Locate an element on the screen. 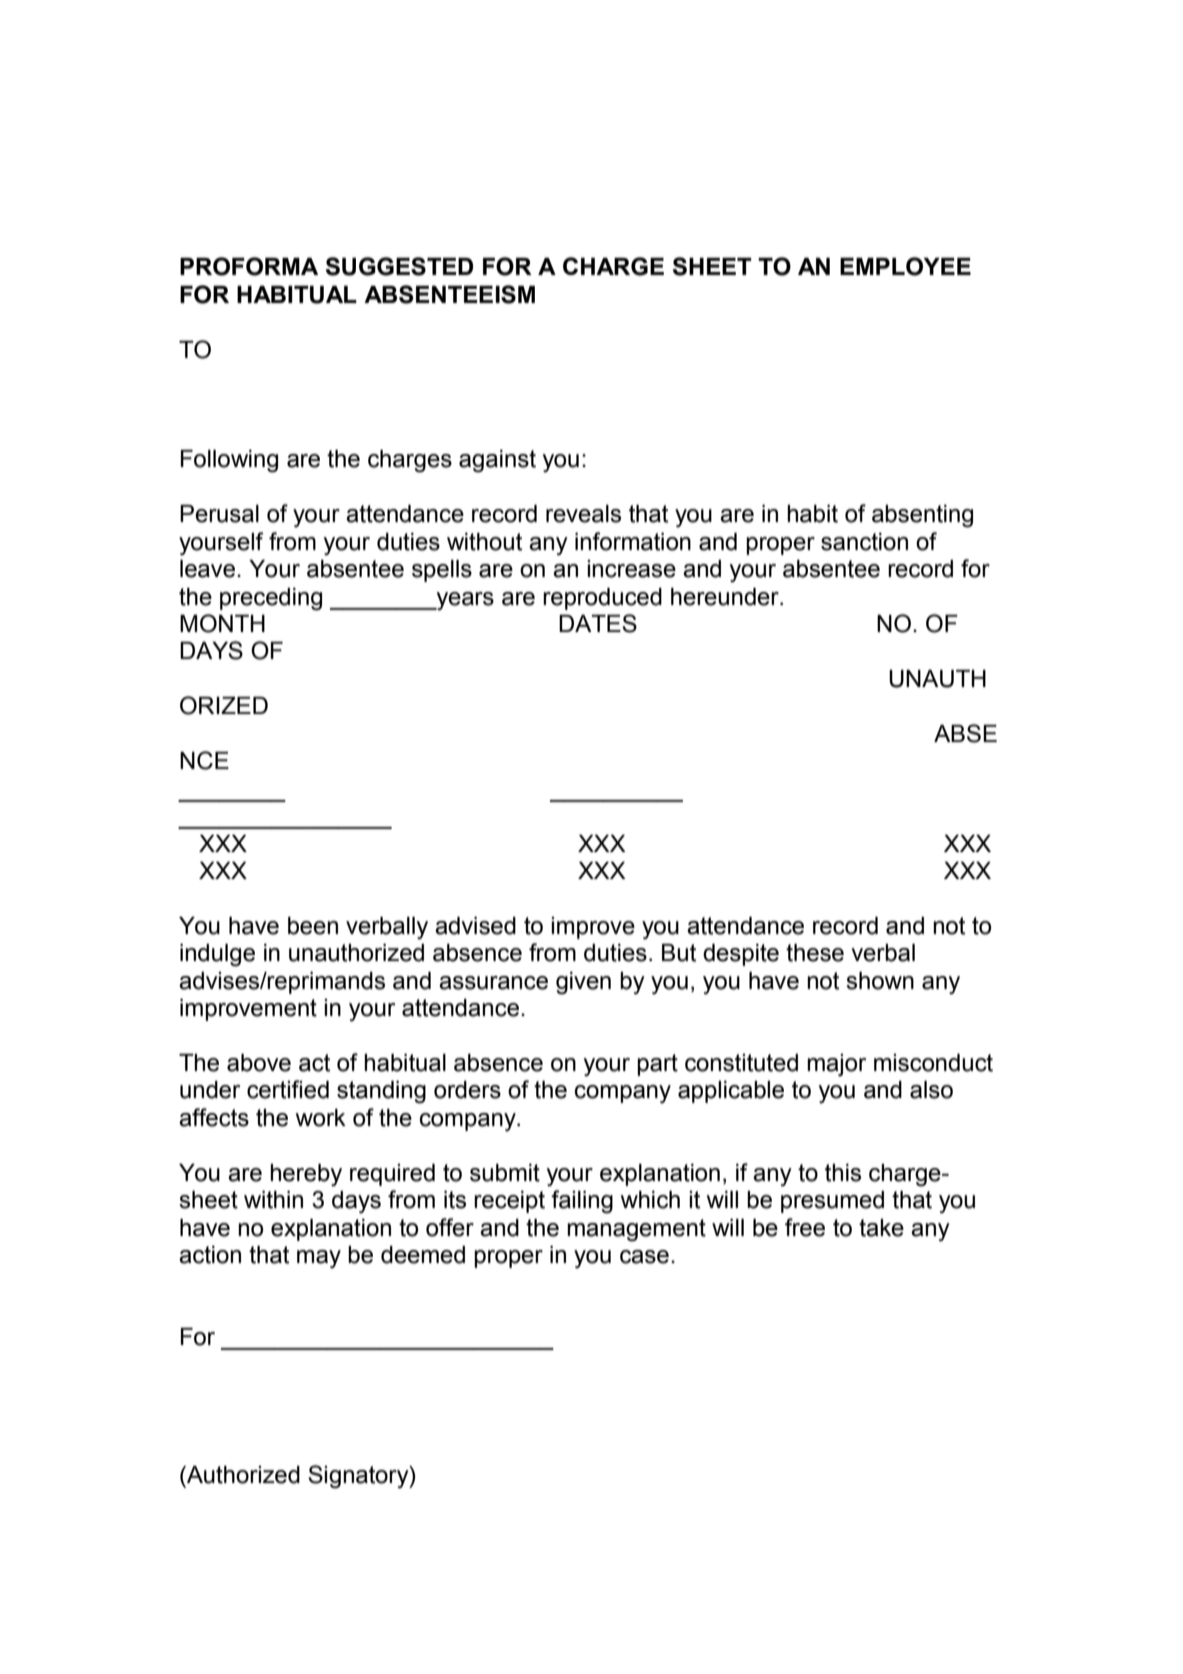  EMPLOYEE is located at coordinates (905, 266).
